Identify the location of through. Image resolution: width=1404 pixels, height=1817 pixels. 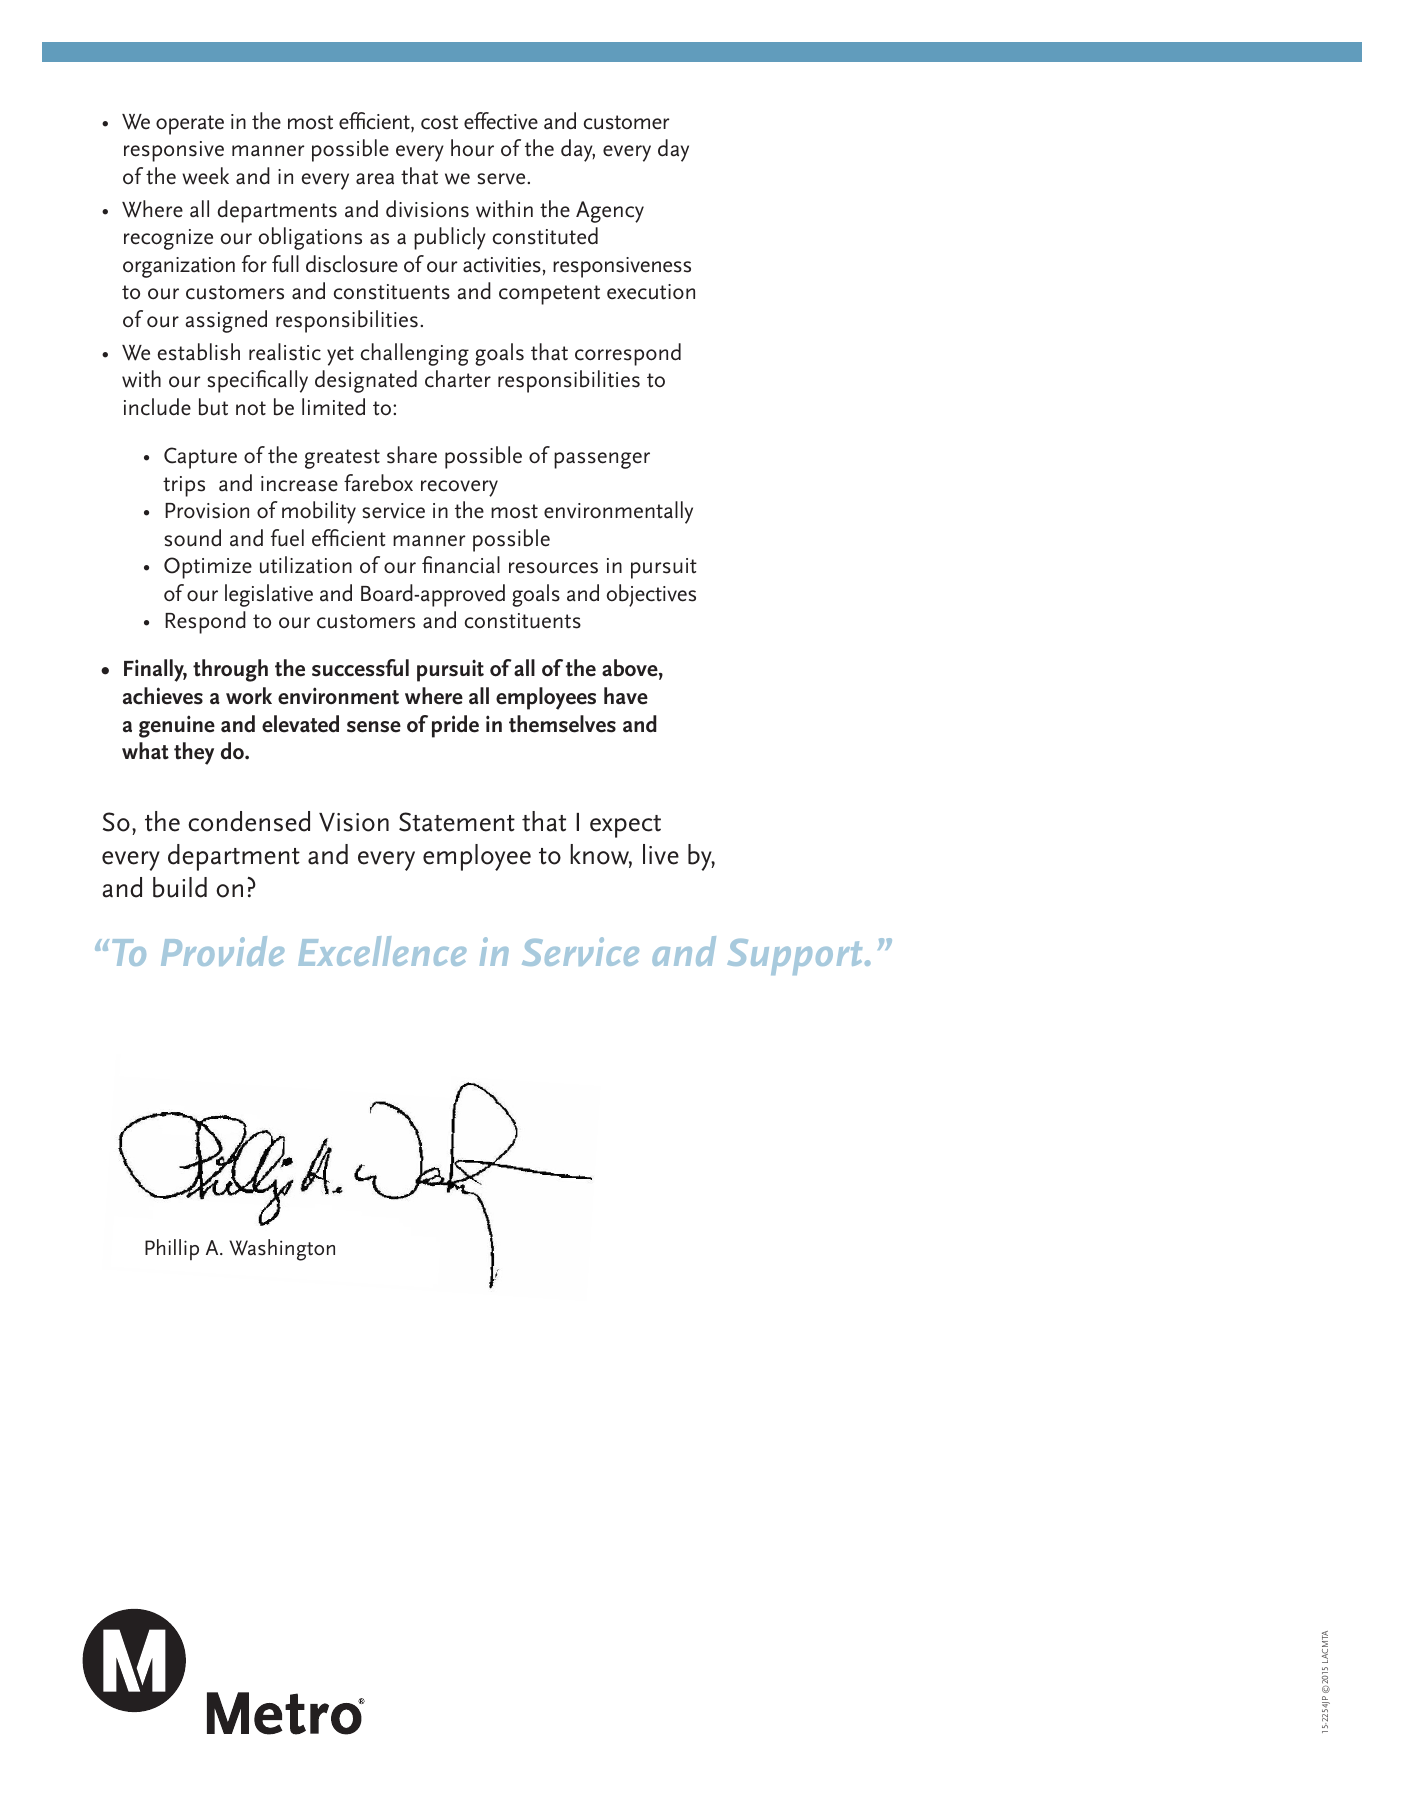
(230, 670).
